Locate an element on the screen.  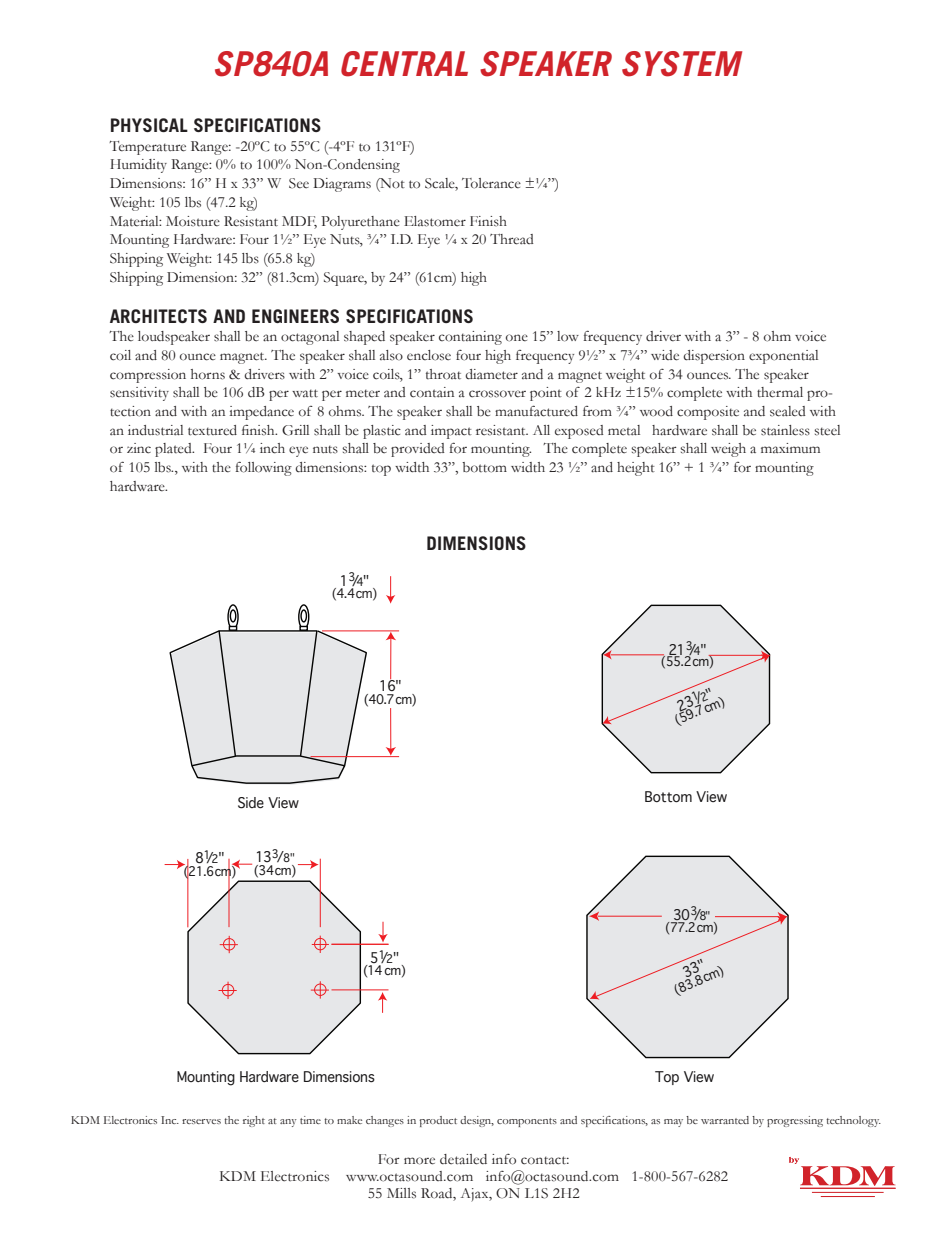
reserves is located at coordinates (201, 1121).
